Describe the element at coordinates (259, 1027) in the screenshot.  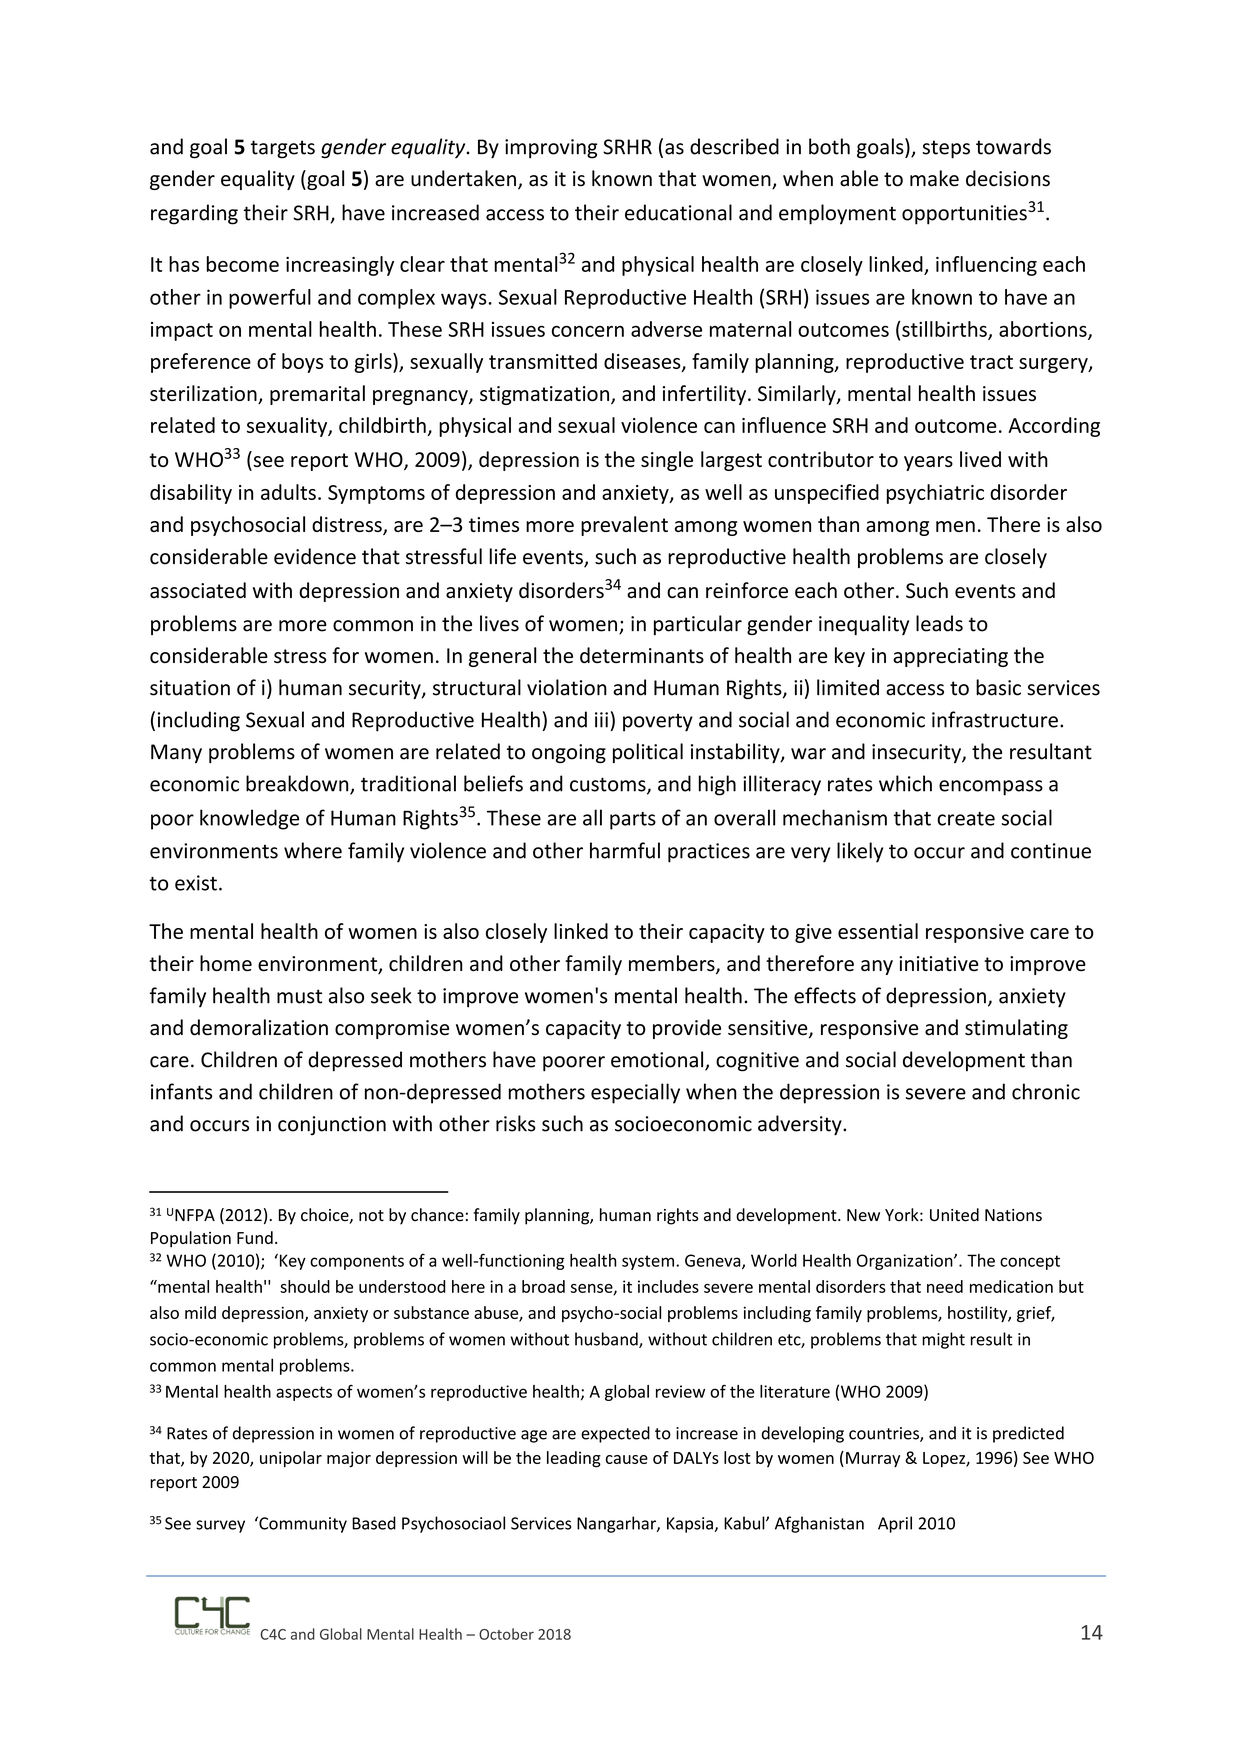
I see `demoralization` at that location.
